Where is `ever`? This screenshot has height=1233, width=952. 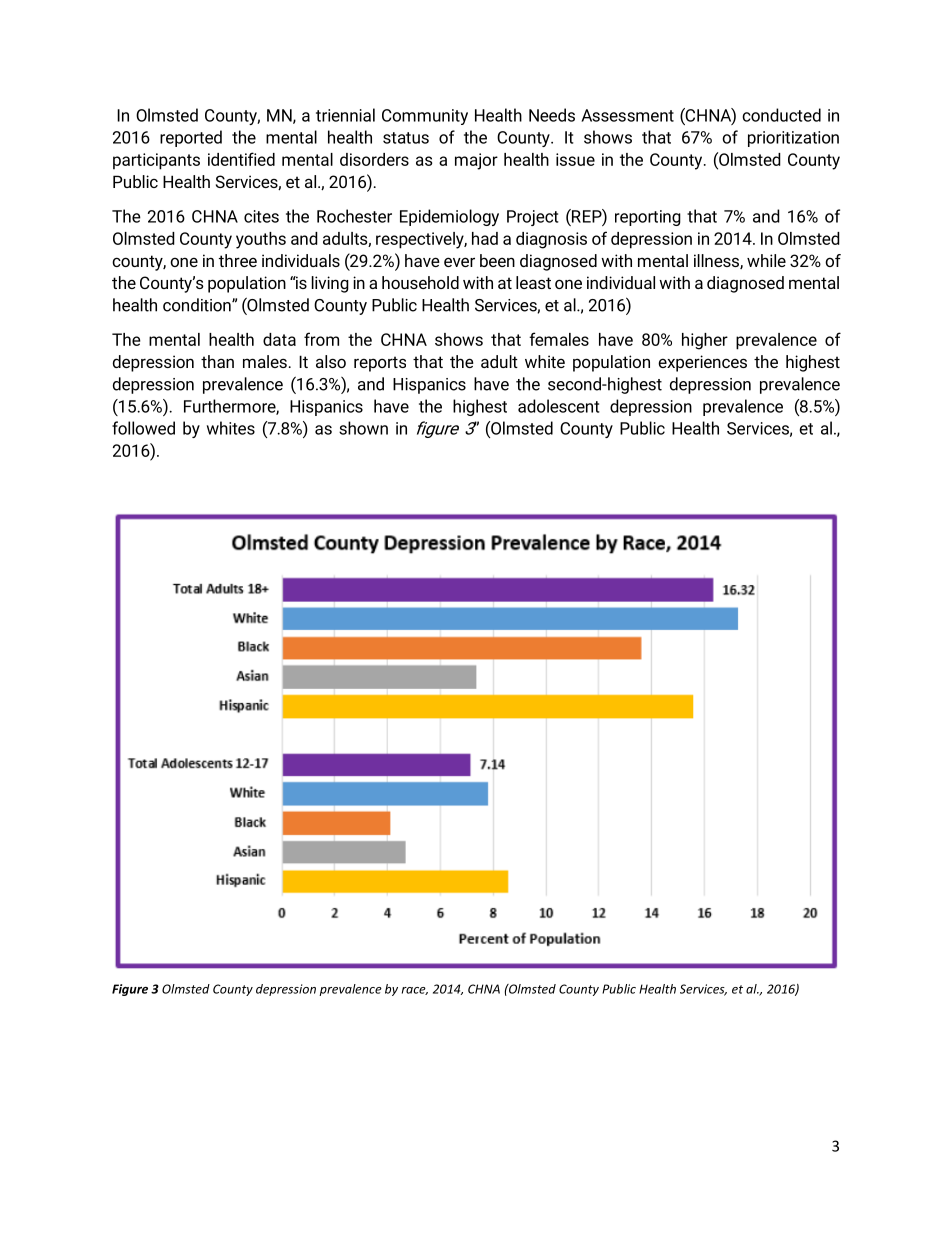 ever is located at coordinates (459, 262).
